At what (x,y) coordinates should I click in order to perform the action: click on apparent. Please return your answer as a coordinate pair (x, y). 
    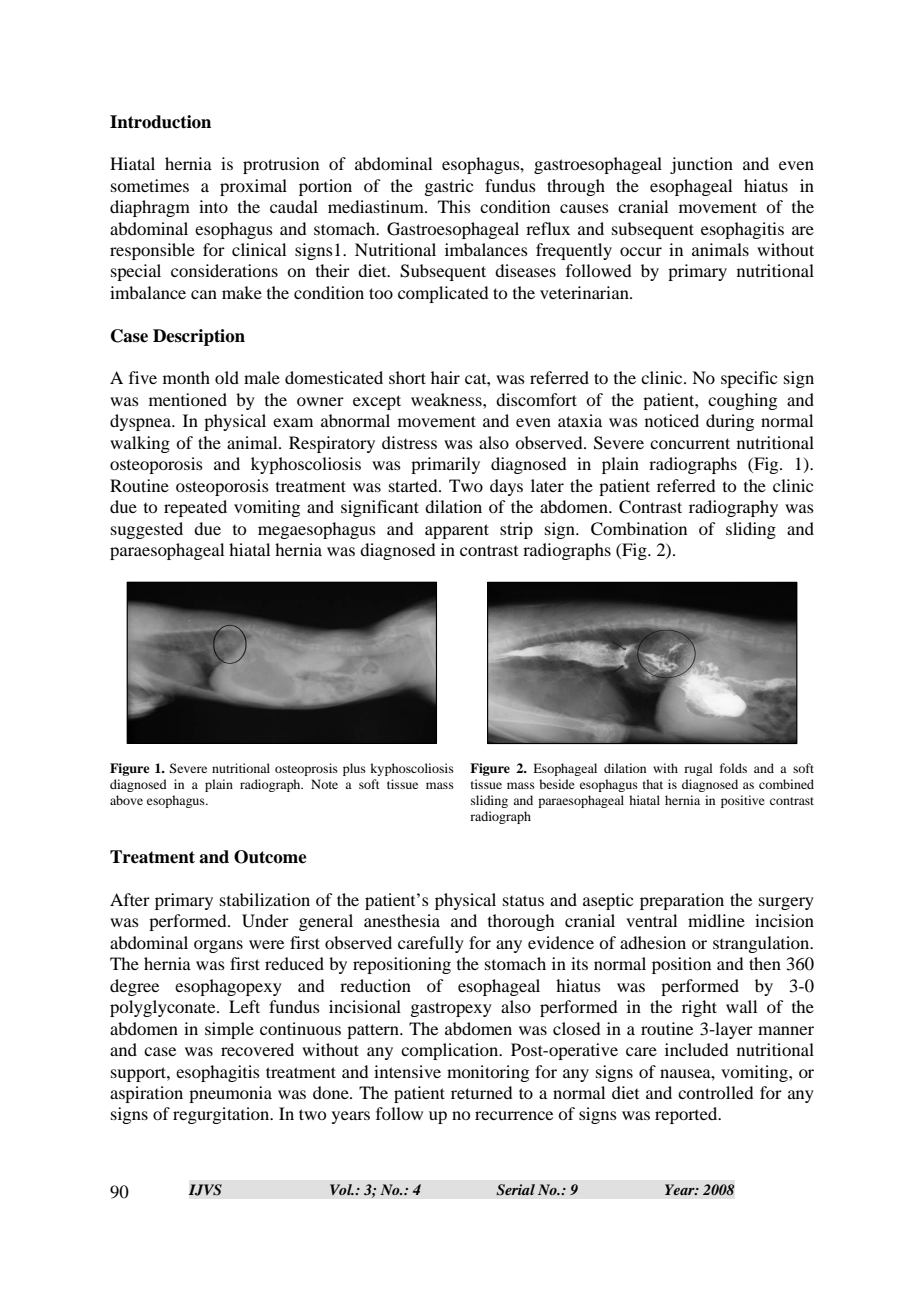
    Looking at the image, I should click on (457, 531).
